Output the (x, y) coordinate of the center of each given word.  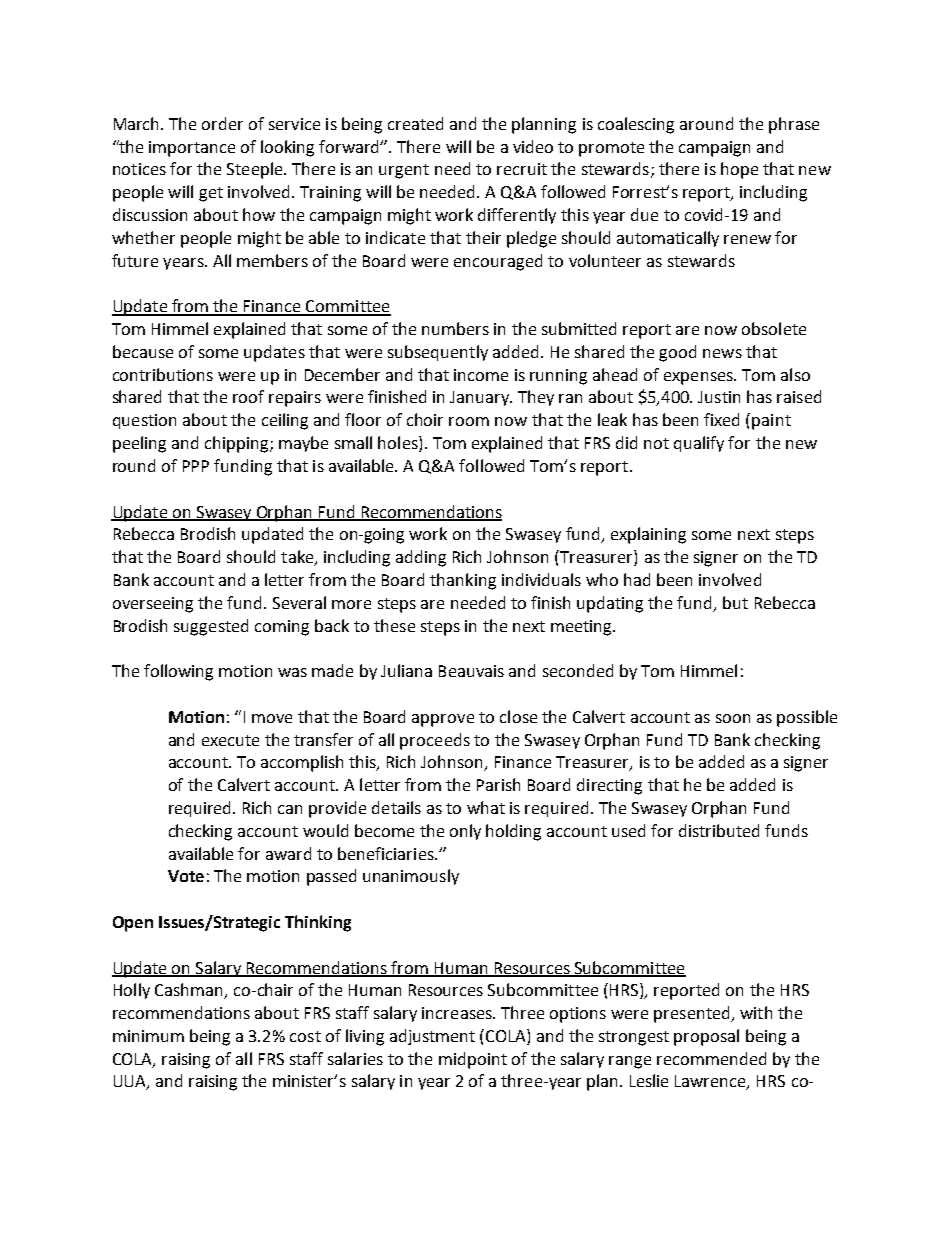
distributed (719, 830)
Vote (186, 876)
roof (248, 396)
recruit (522, 169)
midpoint (473, 1060)
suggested (211, 627)
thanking (463, 581)
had (637, 579)
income (481, 375)
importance (192, 149)
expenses (699, 378)
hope (739, 170)
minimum (148, 1036)
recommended (711, 1058)
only (465, 832)
